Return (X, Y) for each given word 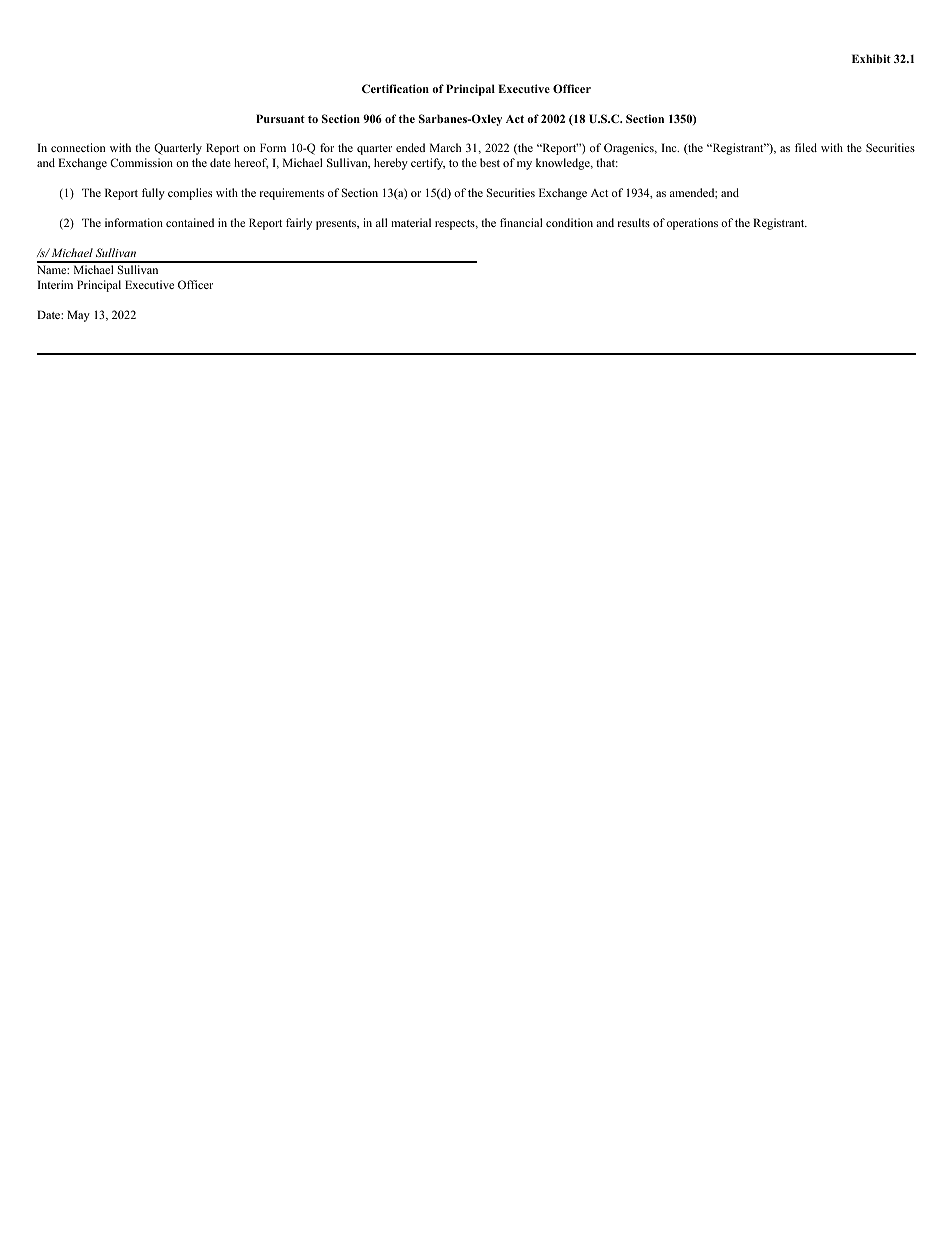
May (78, 316)
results (634, 222)
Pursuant (280, 118)
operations (692, 224)
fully (153, 194)
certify (428, 164)
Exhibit (871, 58)
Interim (55, 284)
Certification (395, 88)
